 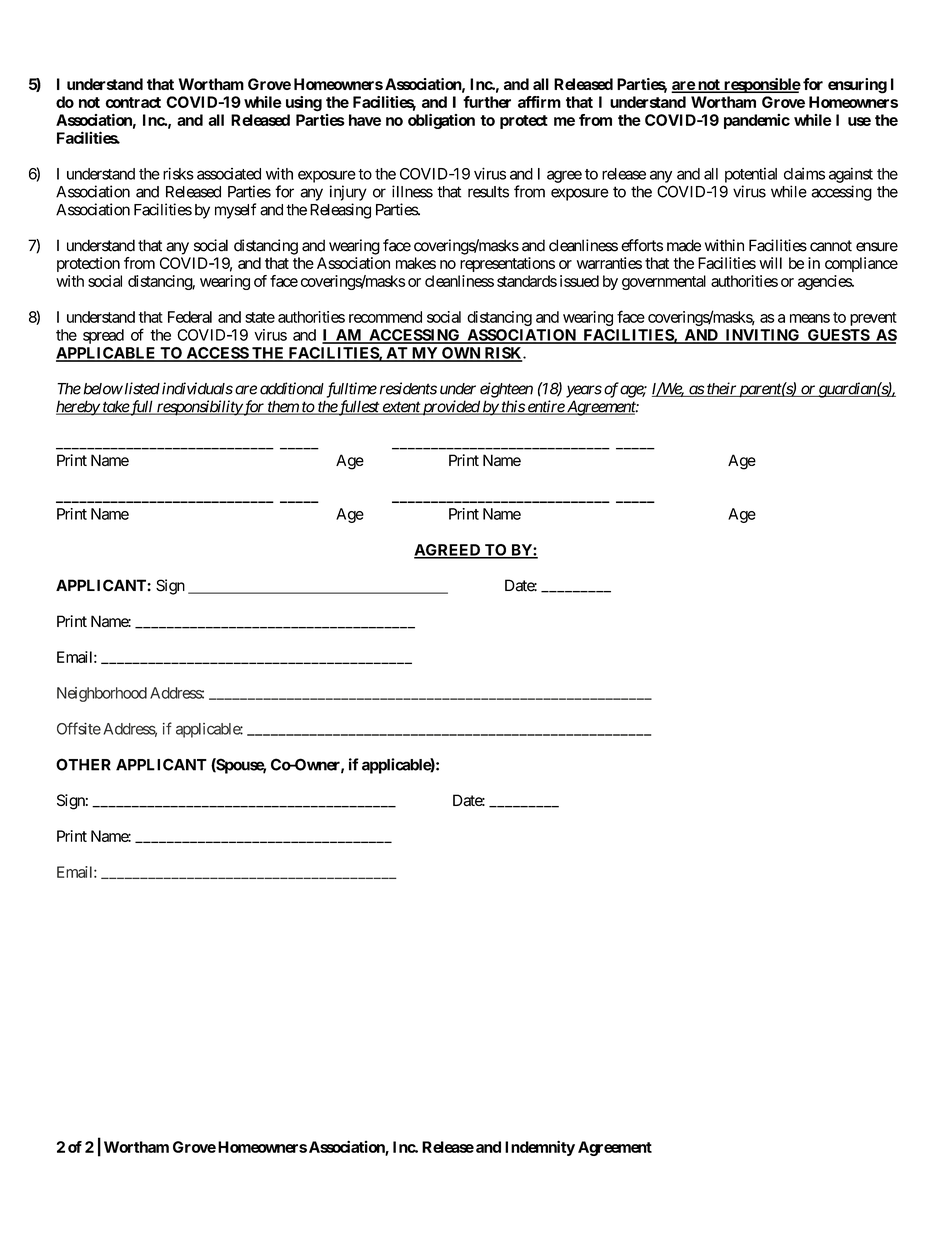 What do you see at coordinates (133, 102) in the screenshot?
I see `contract` at bounding box center [133, 102].
